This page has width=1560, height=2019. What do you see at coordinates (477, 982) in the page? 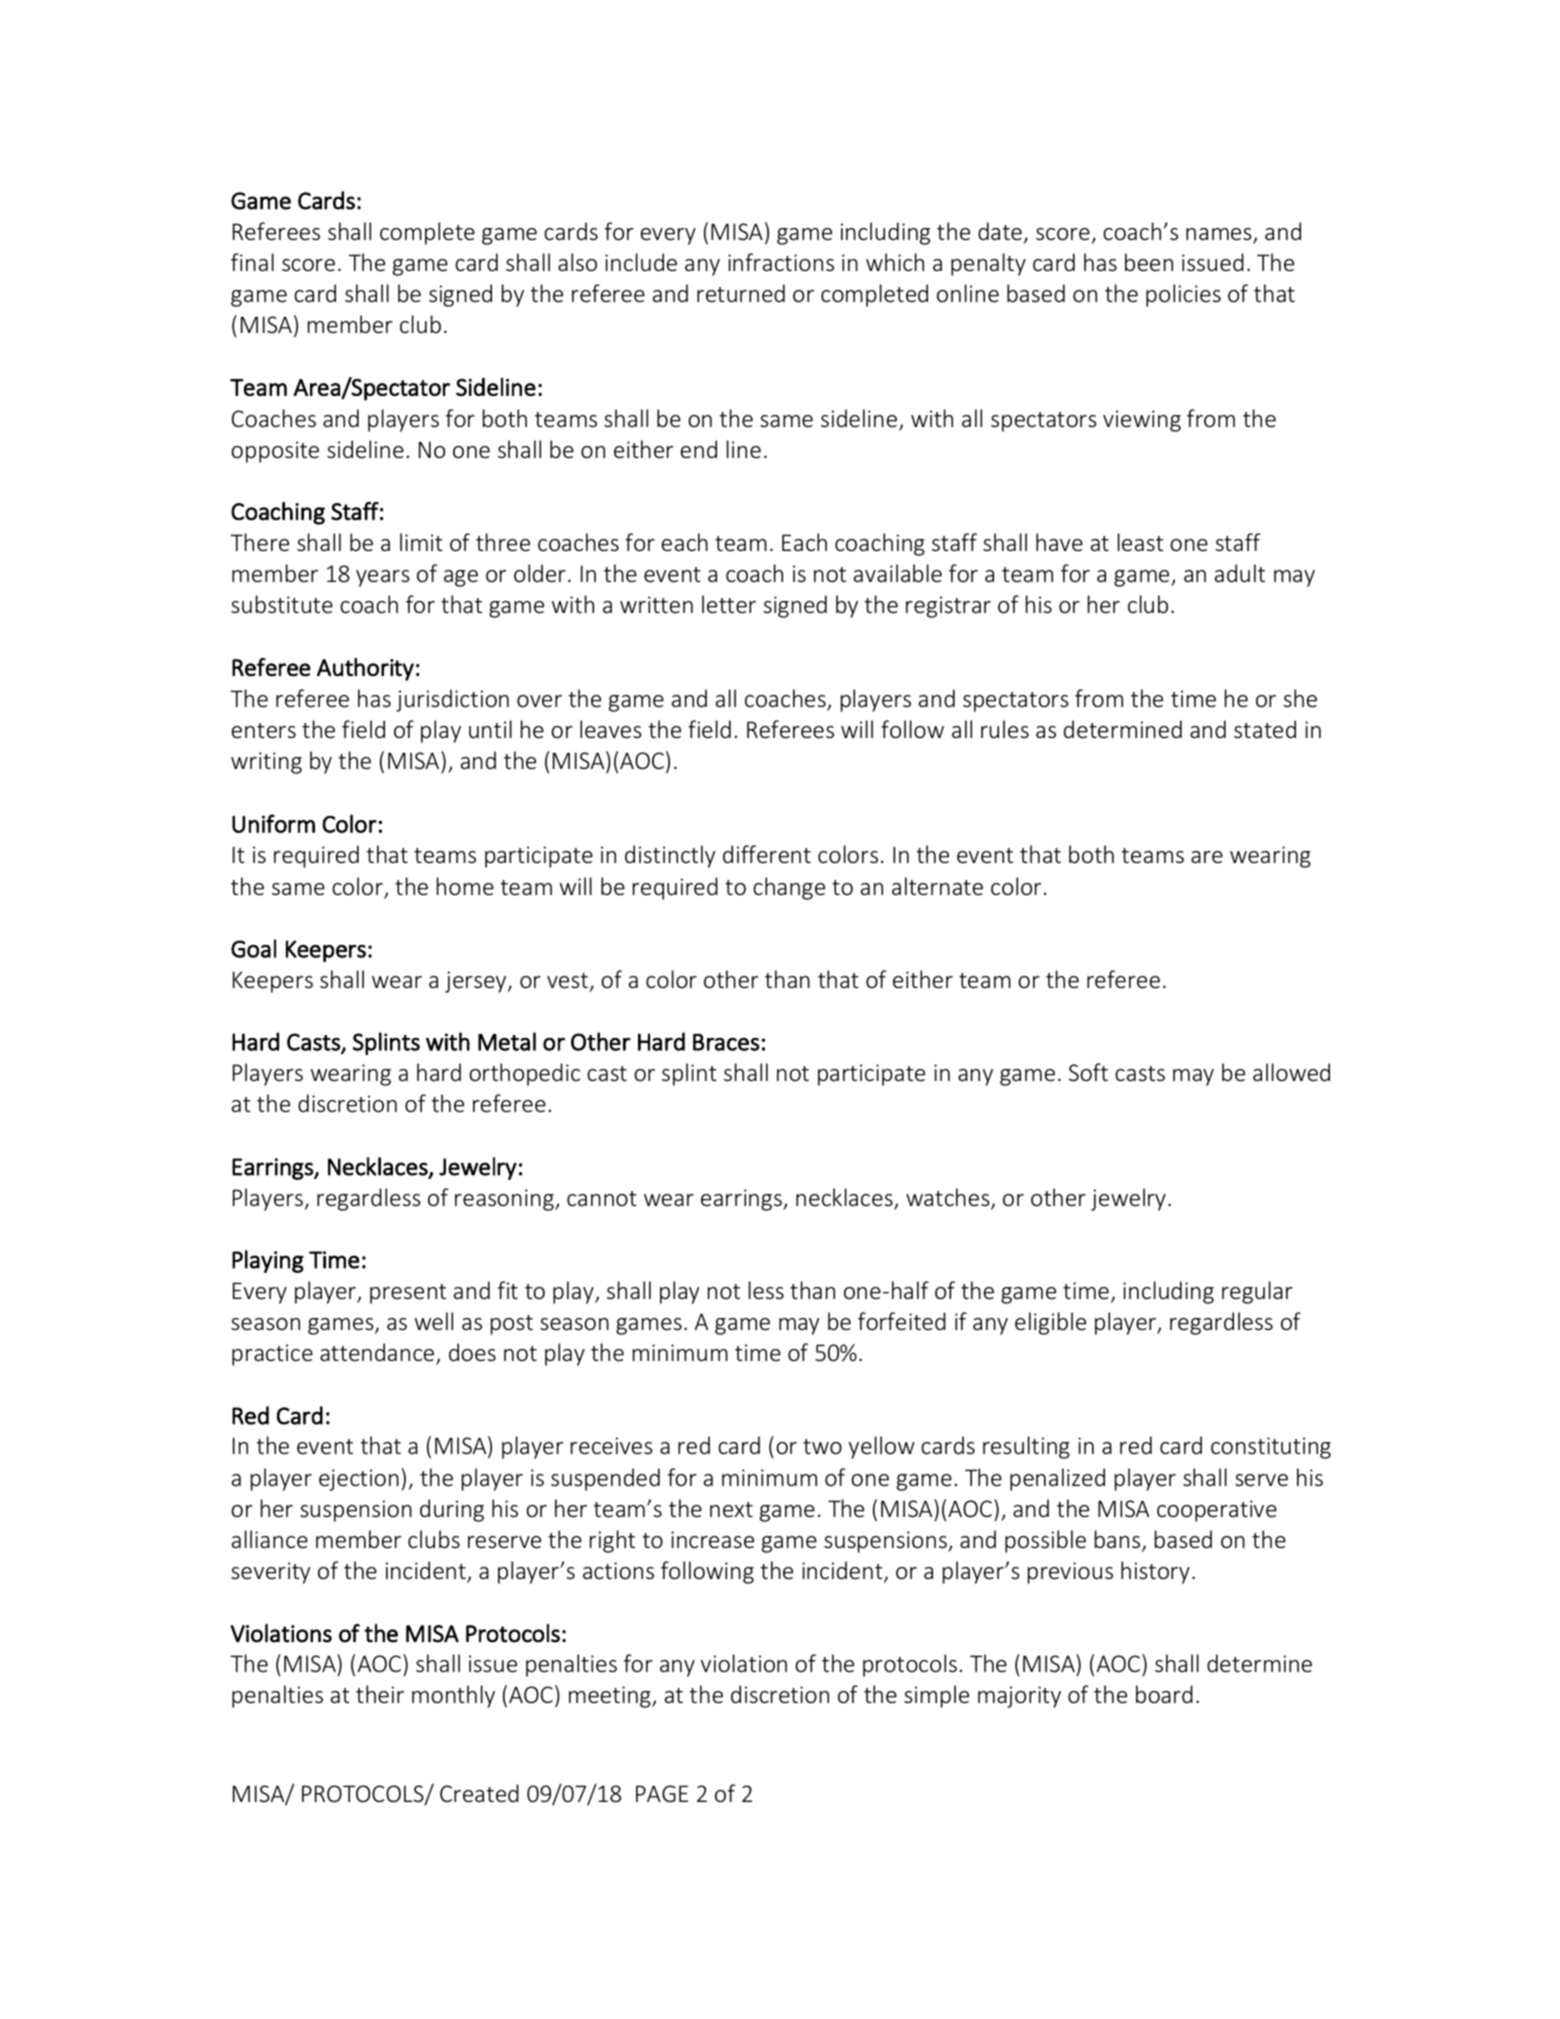
I see `jersey` at bounding box center [477, 982].
